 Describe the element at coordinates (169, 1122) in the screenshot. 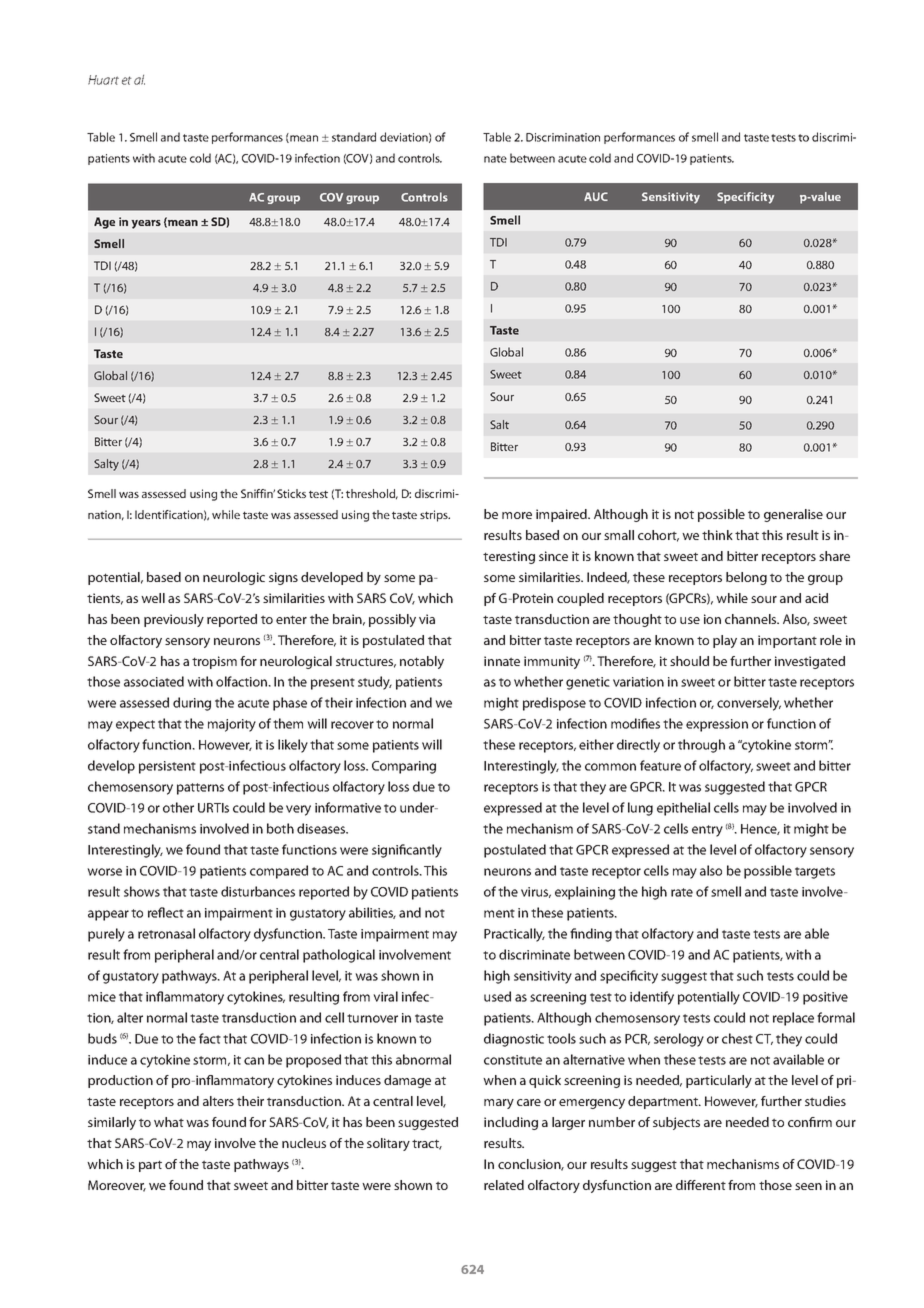

I see `what` at that location.
